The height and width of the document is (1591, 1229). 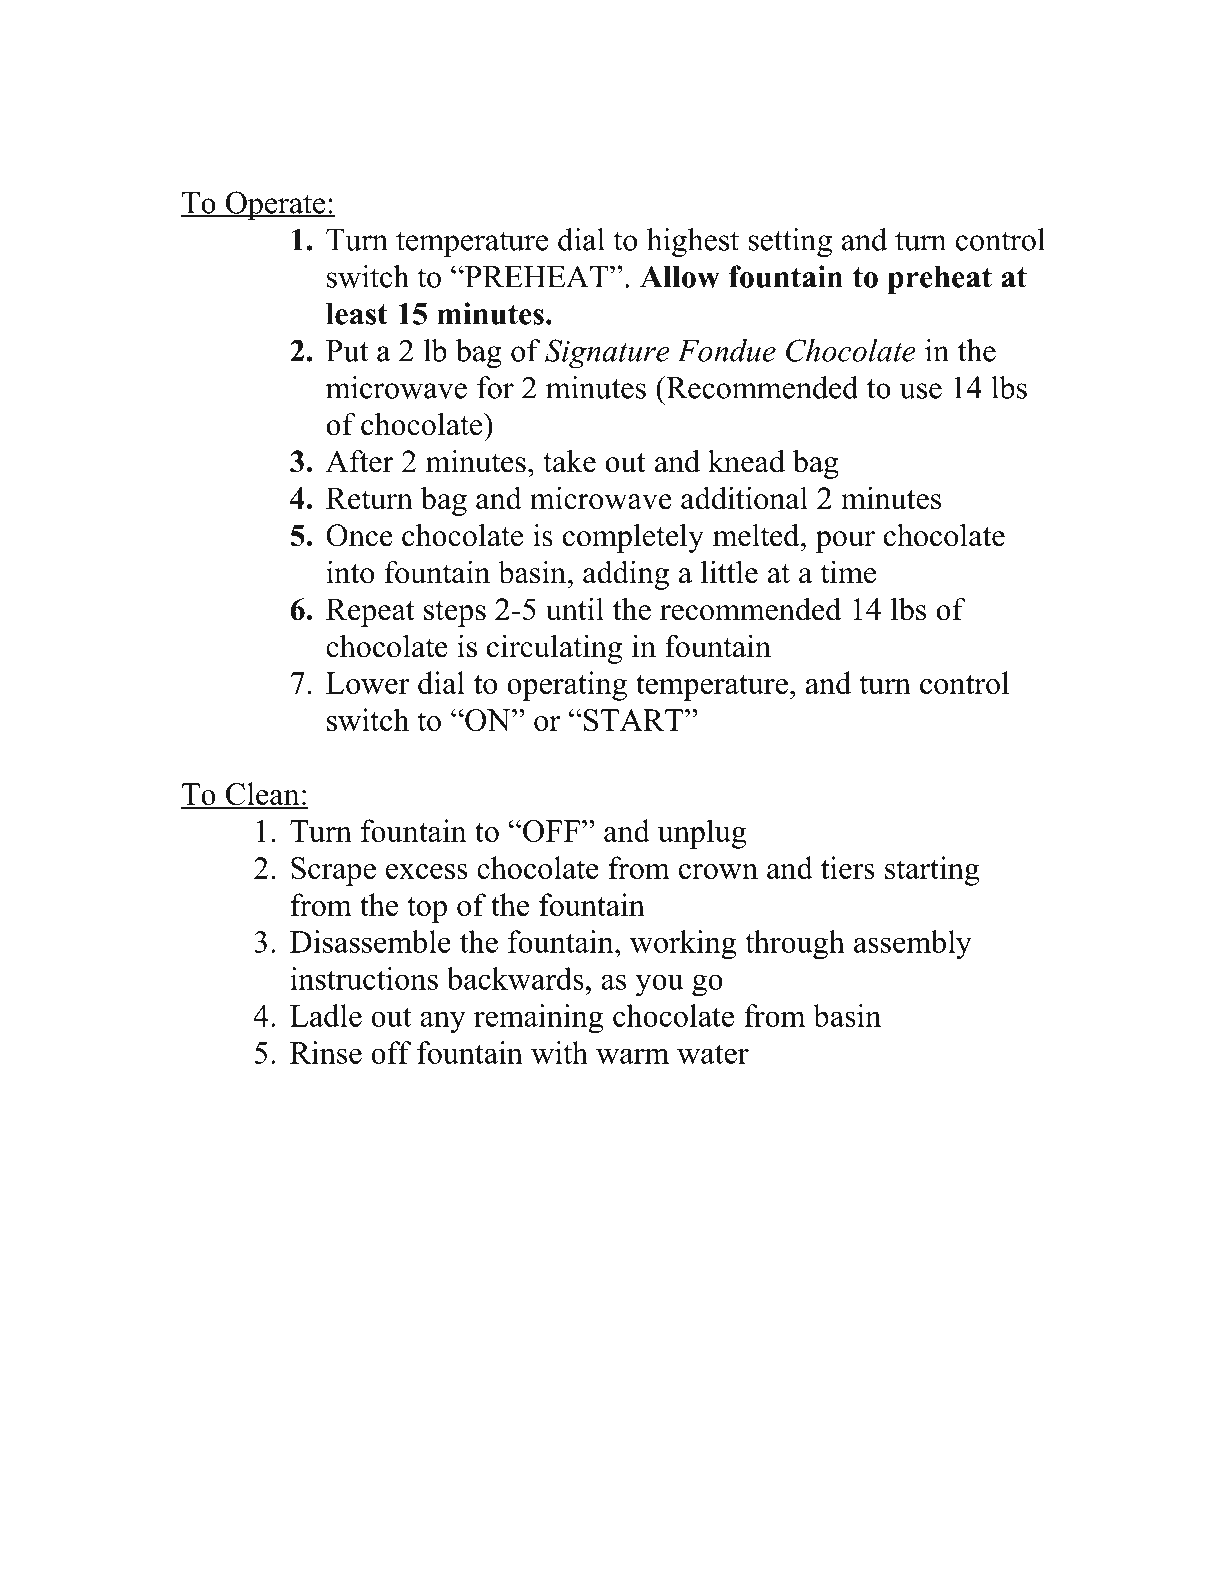 I want to click on Repeat, so click(x=370, y=612).
